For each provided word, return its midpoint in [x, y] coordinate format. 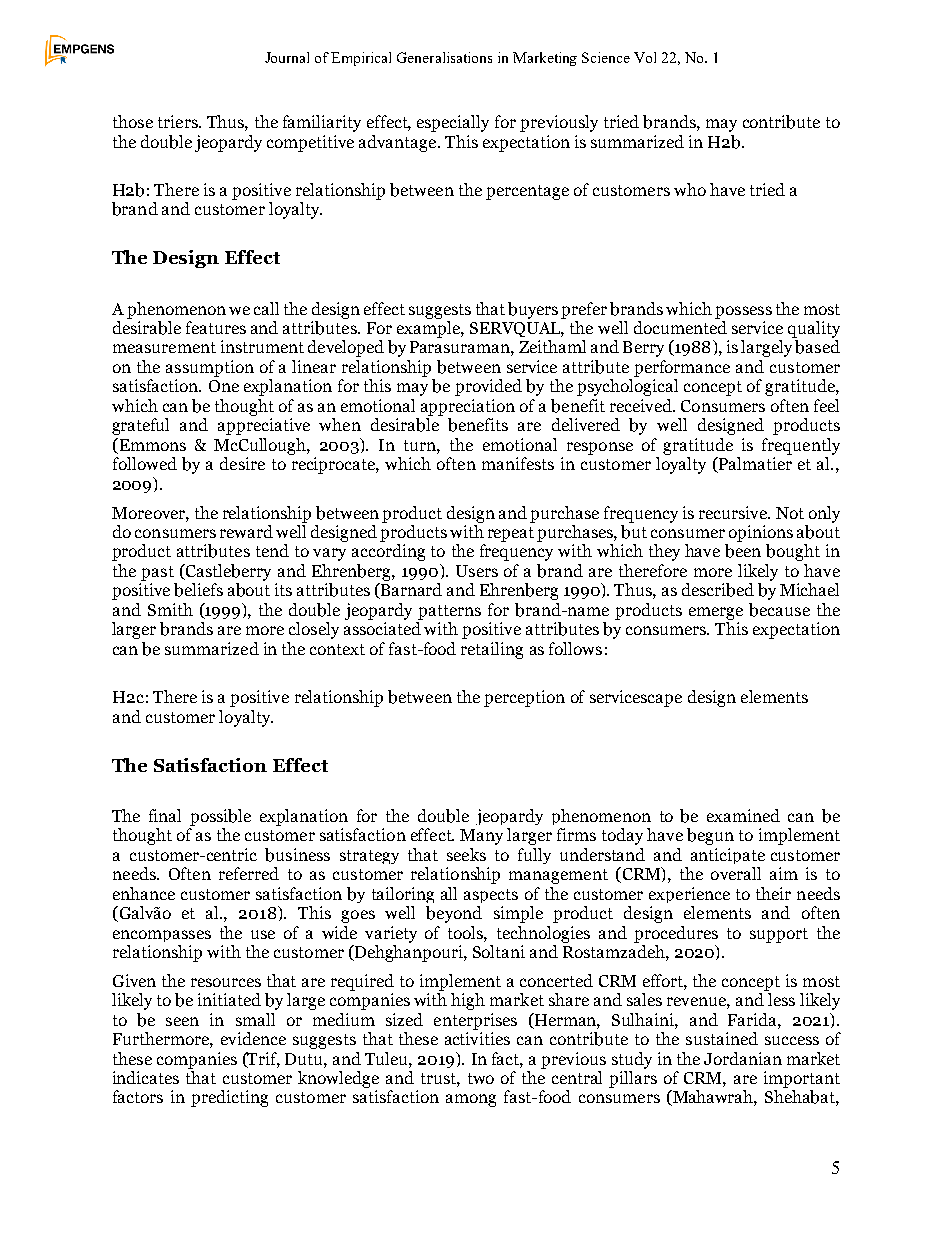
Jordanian [743, 1058]
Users [477, 571]
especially [453, 123]
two [481, 1078]
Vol [645, 57]
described [718, 590]
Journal [287, 57]
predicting [229, 1098]
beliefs [198, 590]
